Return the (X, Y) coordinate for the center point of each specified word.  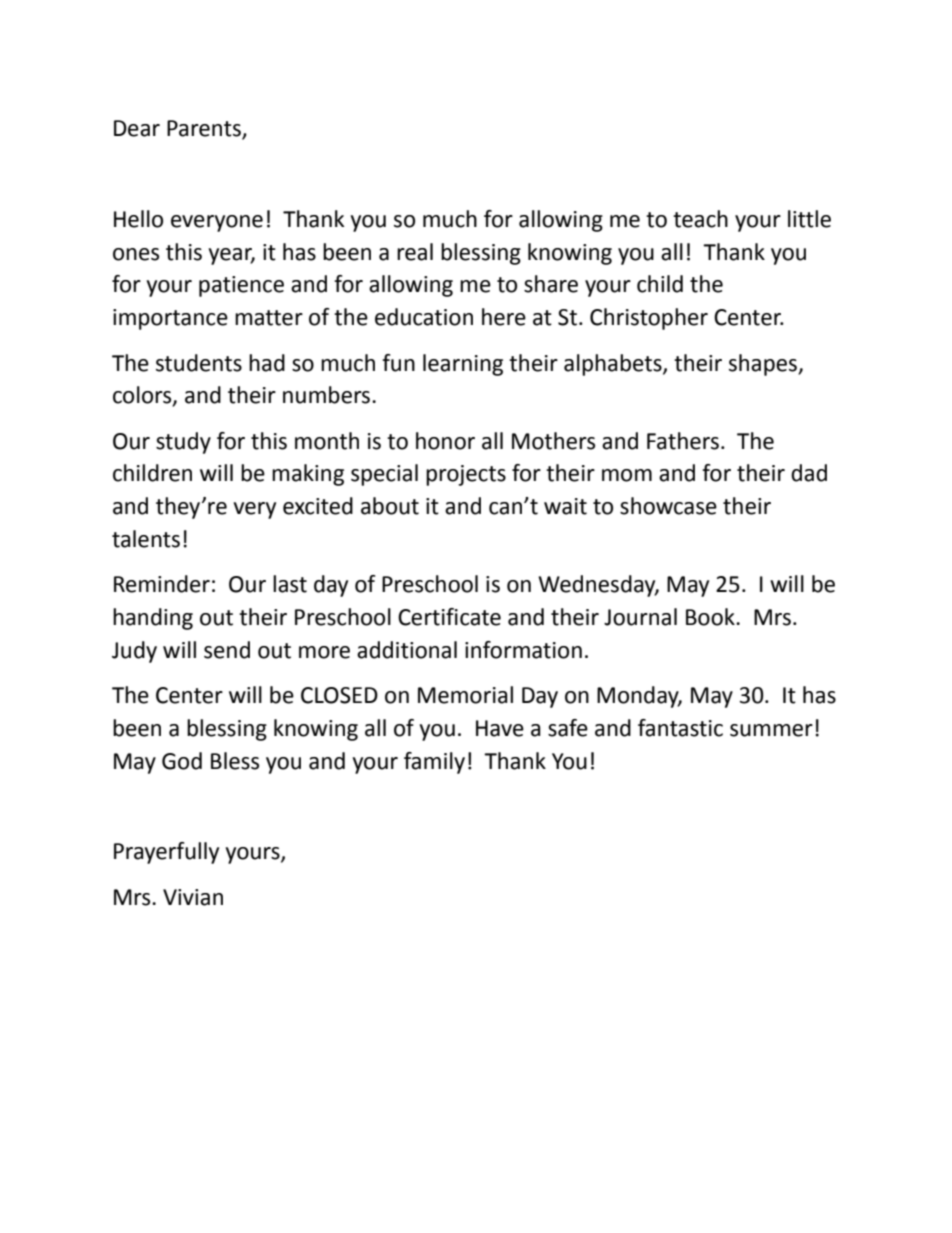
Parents (205, 129)
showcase (668, 506)
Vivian (193, 897)
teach (700, 219)
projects (466, 475)
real (415, 252)
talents (146, 539)
